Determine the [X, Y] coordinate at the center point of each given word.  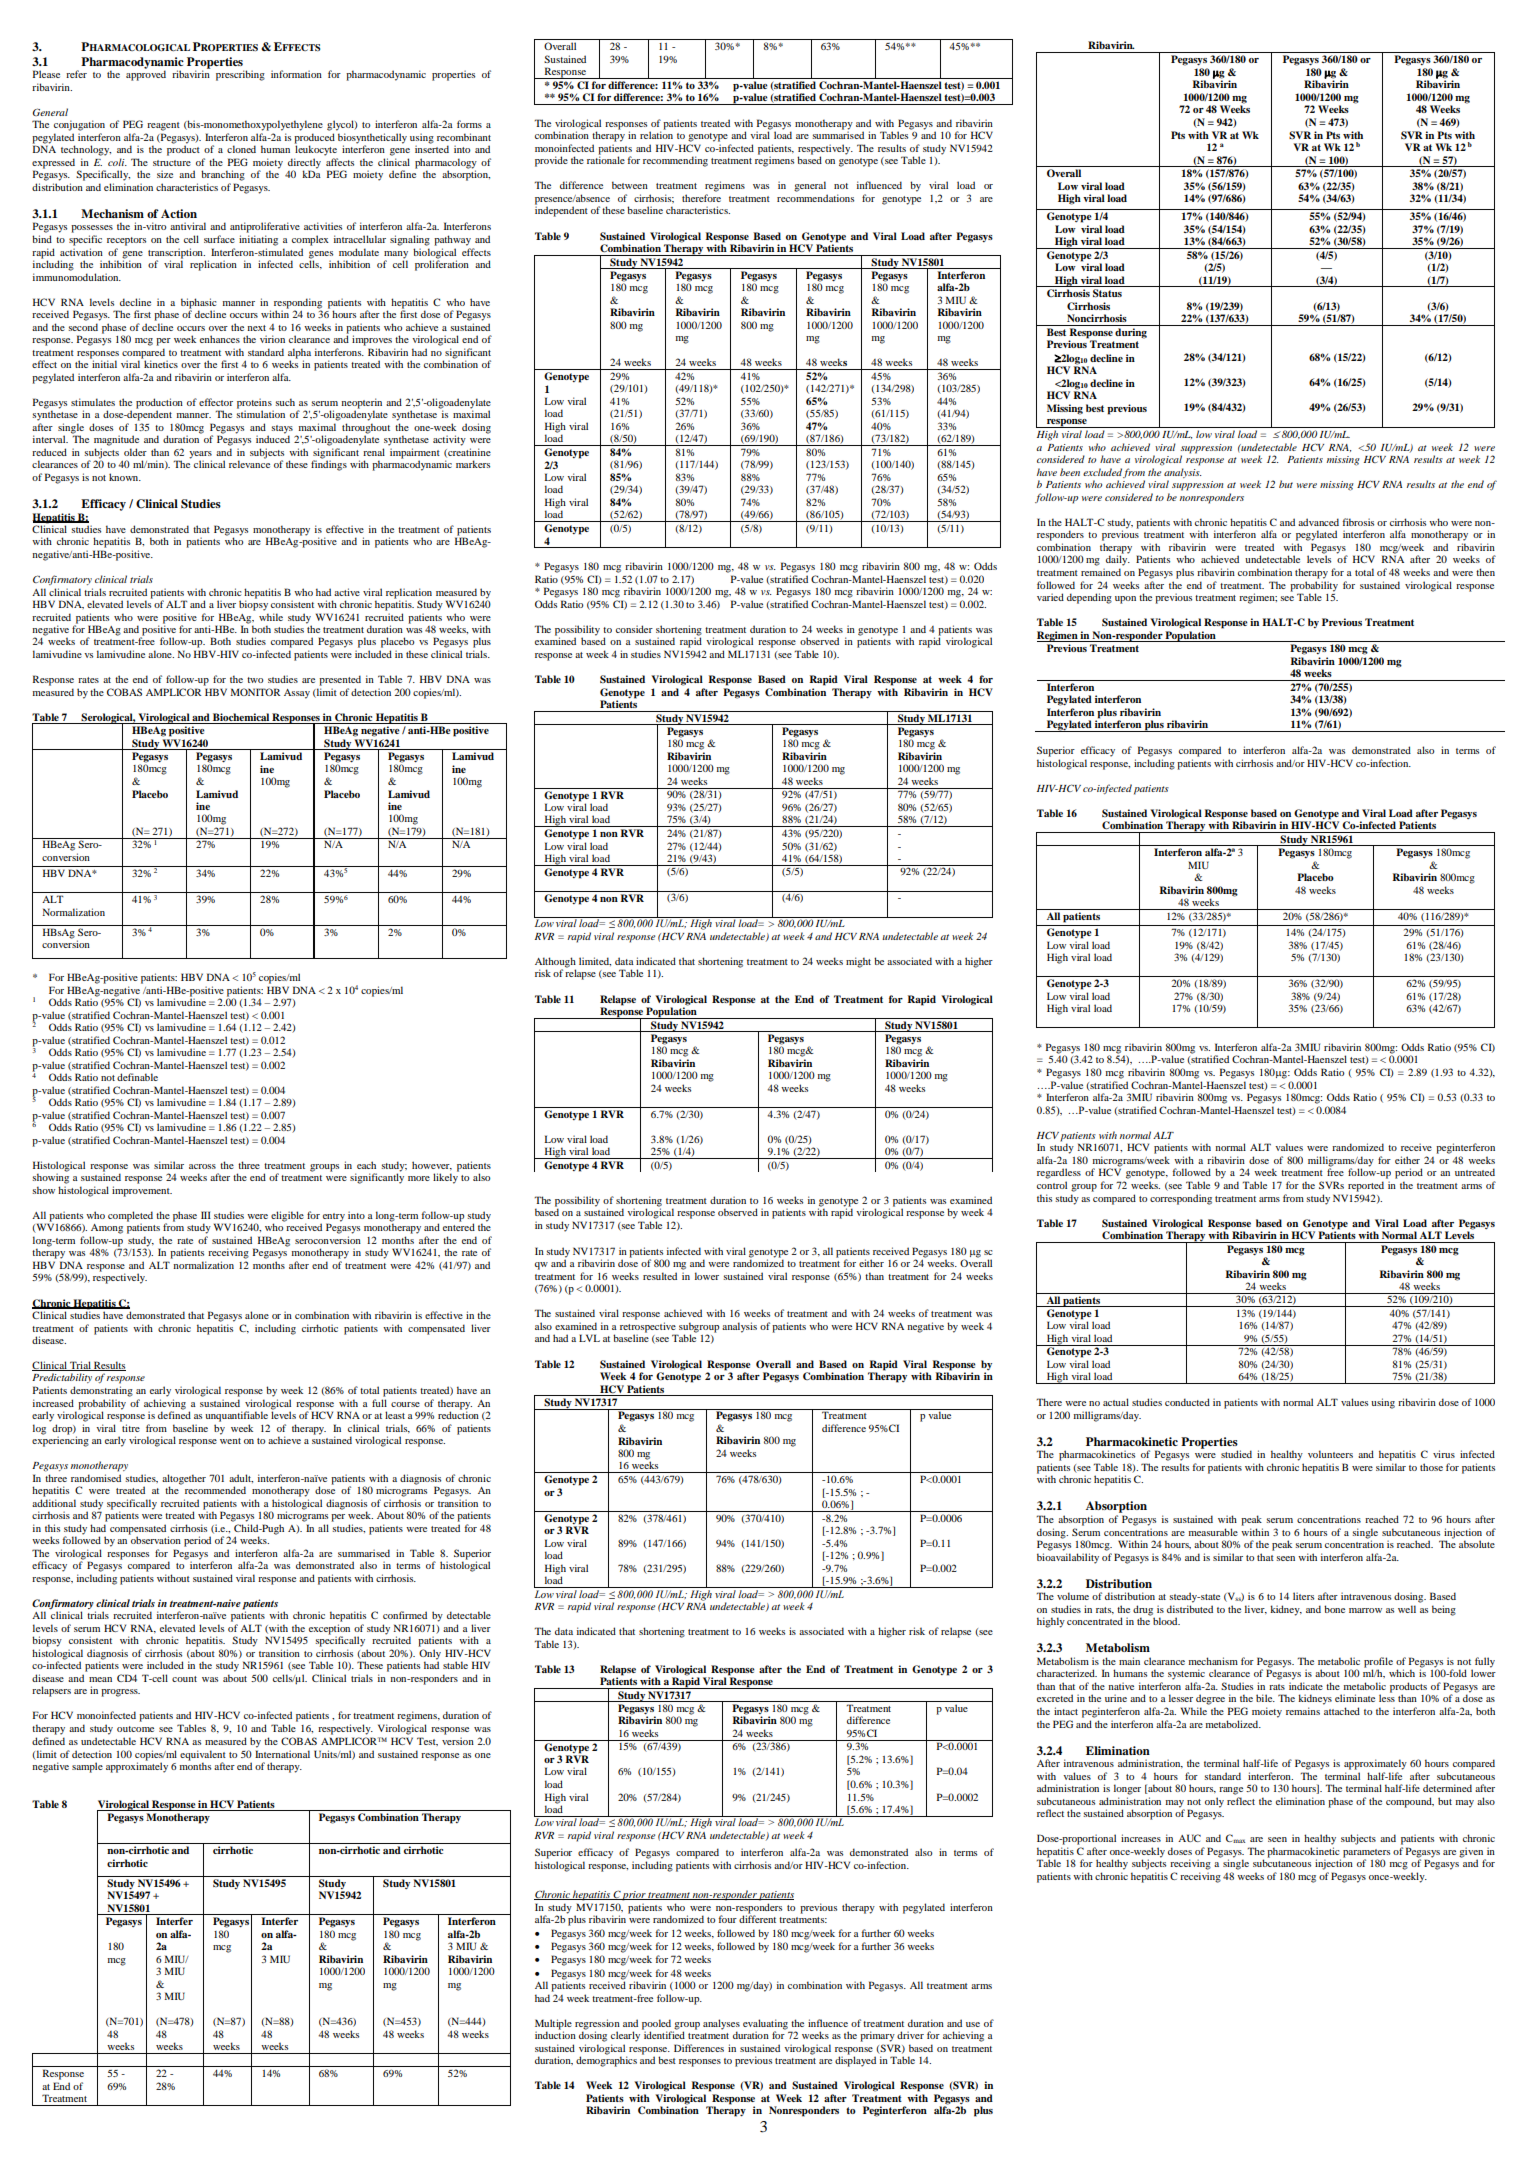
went [230, 1441]
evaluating [765, 2024]
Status [1107, 293]
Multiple [553, 2024]
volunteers [1330, 1454]
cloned [241, 149]
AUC [1189, 1838]
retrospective [649, 1328]
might [858, 962]
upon [1125, 600]
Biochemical [241, 717]
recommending [675, 161]
